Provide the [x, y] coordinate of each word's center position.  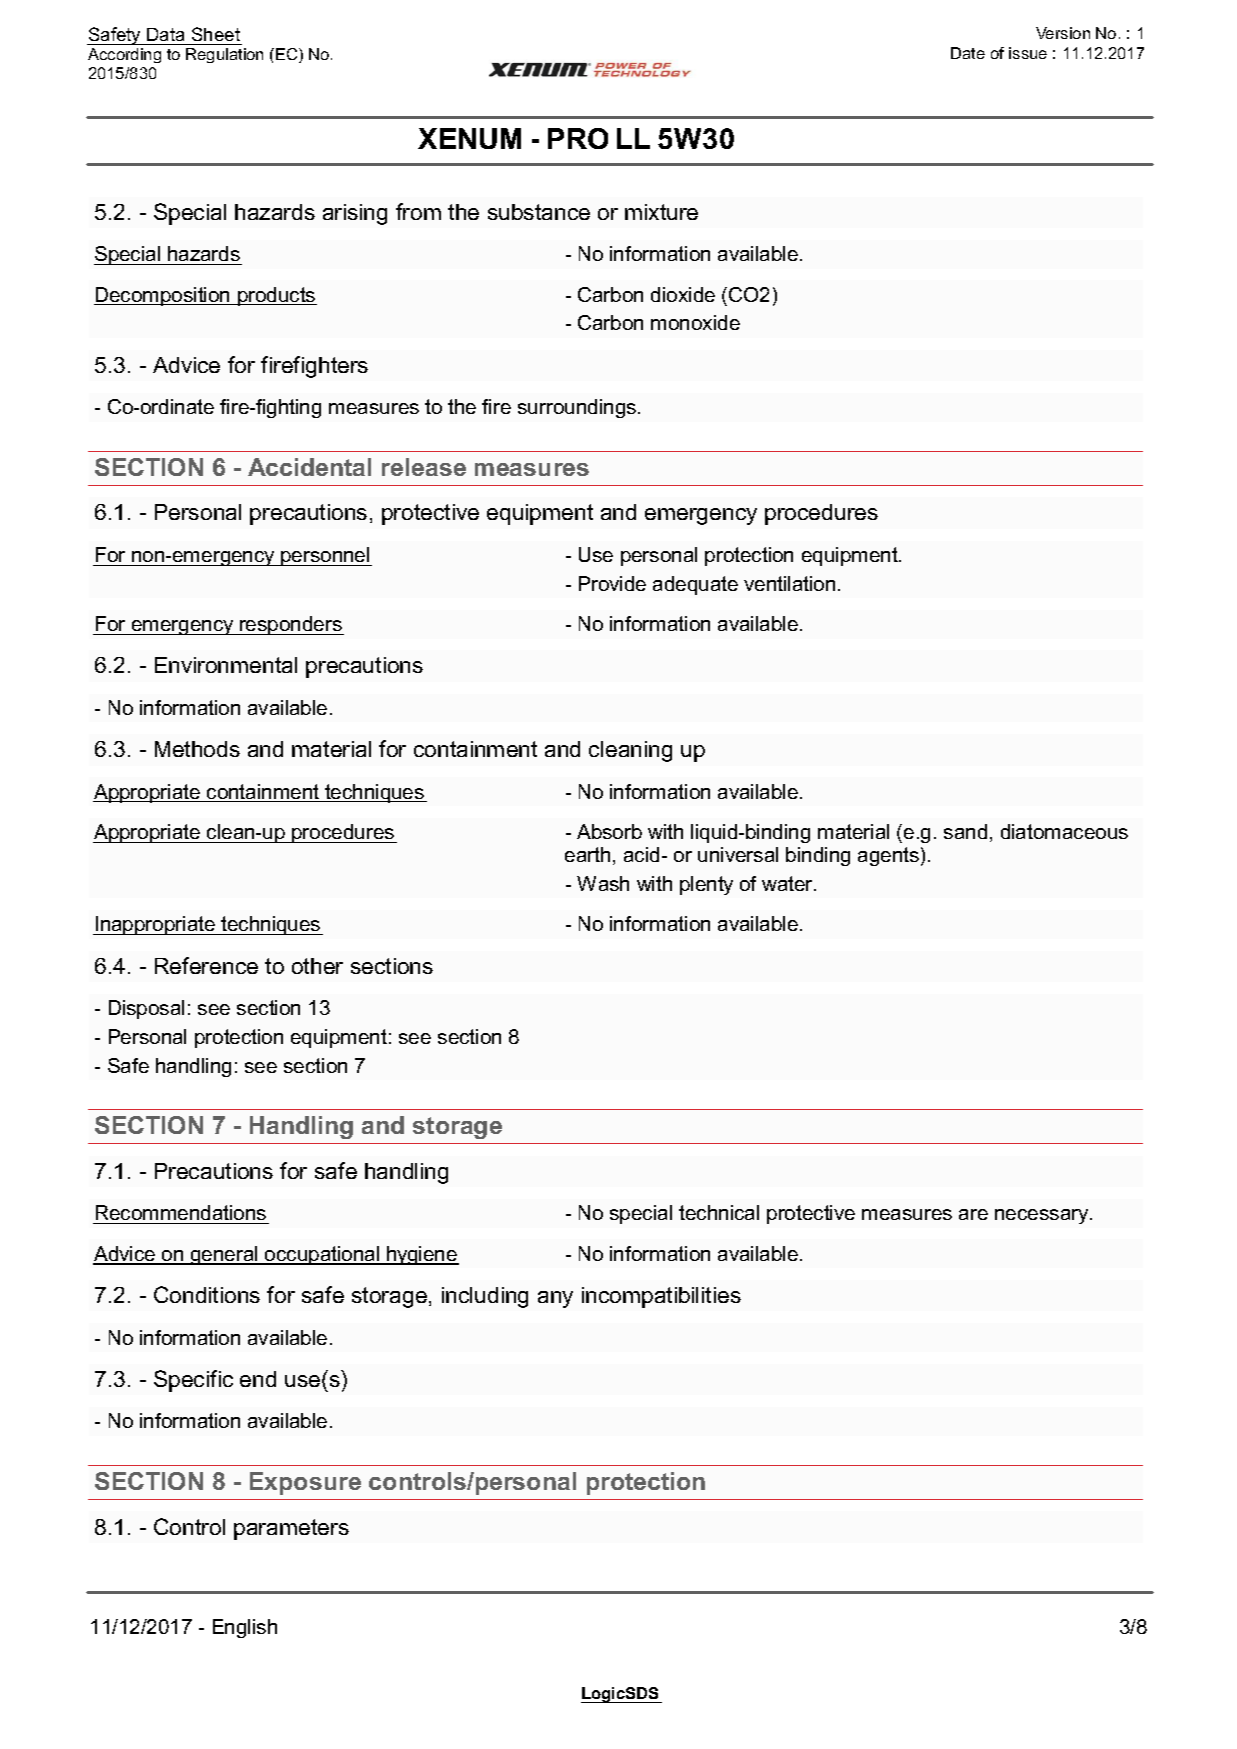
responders [291, 625]
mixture [661, 212]
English [245, 1628]
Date [968, 53]
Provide [612, 583]
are [973, 1214]
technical [719, 1212]
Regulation [224, 55]
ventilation [789, 583]
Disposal [146, 1009]
